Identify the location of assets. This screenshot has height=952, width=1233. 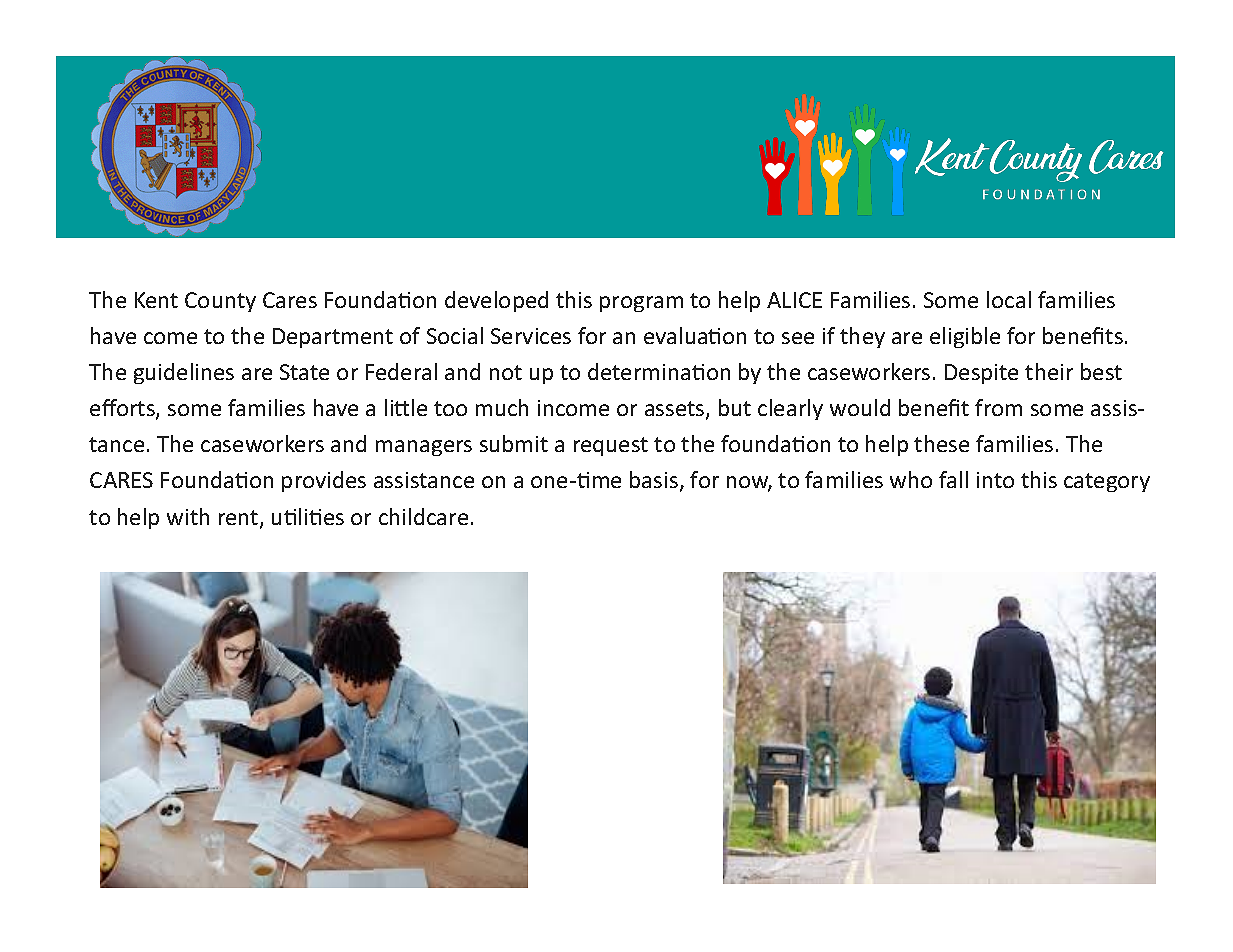
(676, 410).
